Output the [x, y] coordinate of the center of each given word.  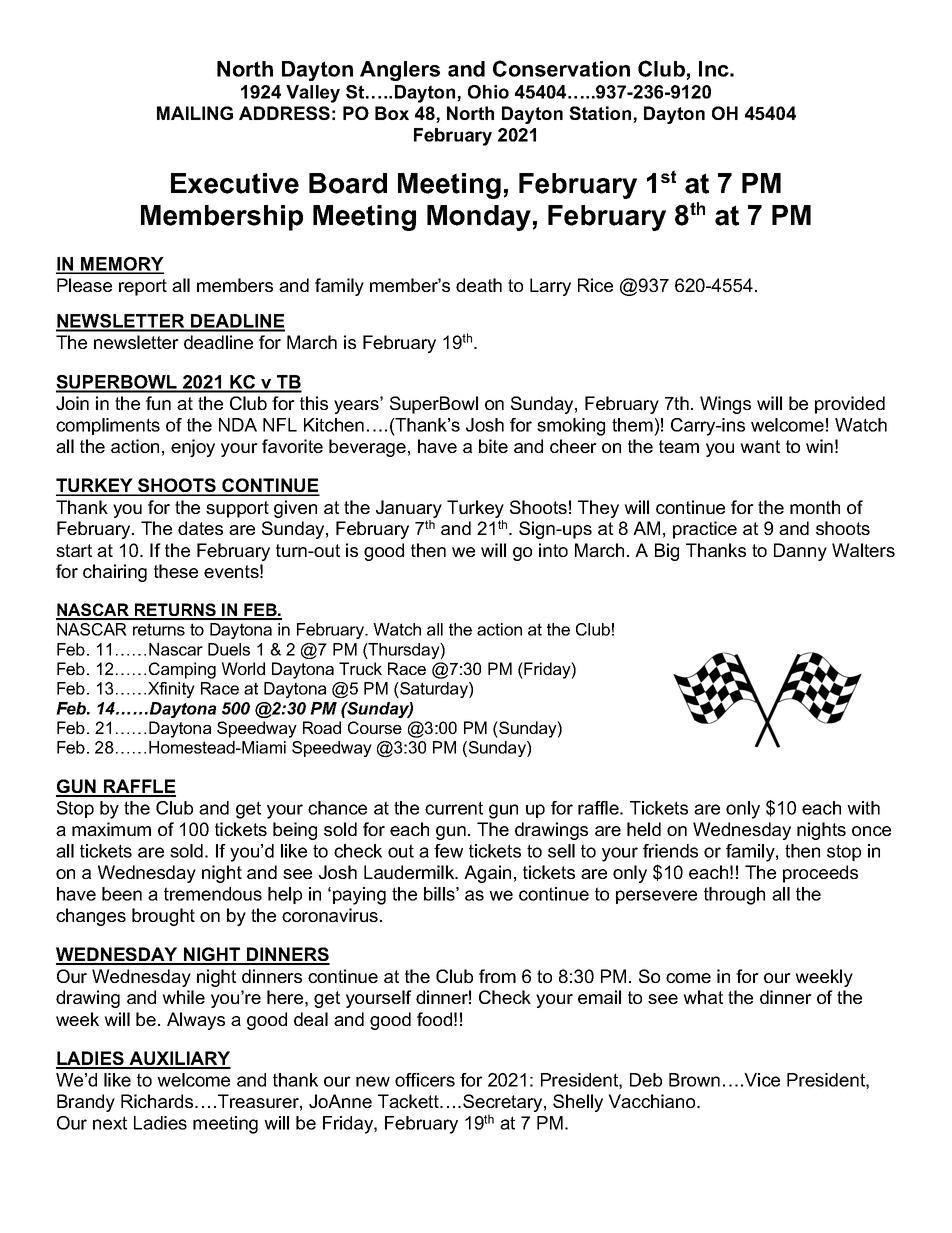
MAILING [195, 113]
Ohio [488, 92]
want [760, 446]
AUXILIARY [179, 1059]
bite [493, 446]
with [863, 808]
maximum [111, 829]
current [454, 808]
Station [601, 114]
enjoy [193, 448]
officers [425, 1080]
